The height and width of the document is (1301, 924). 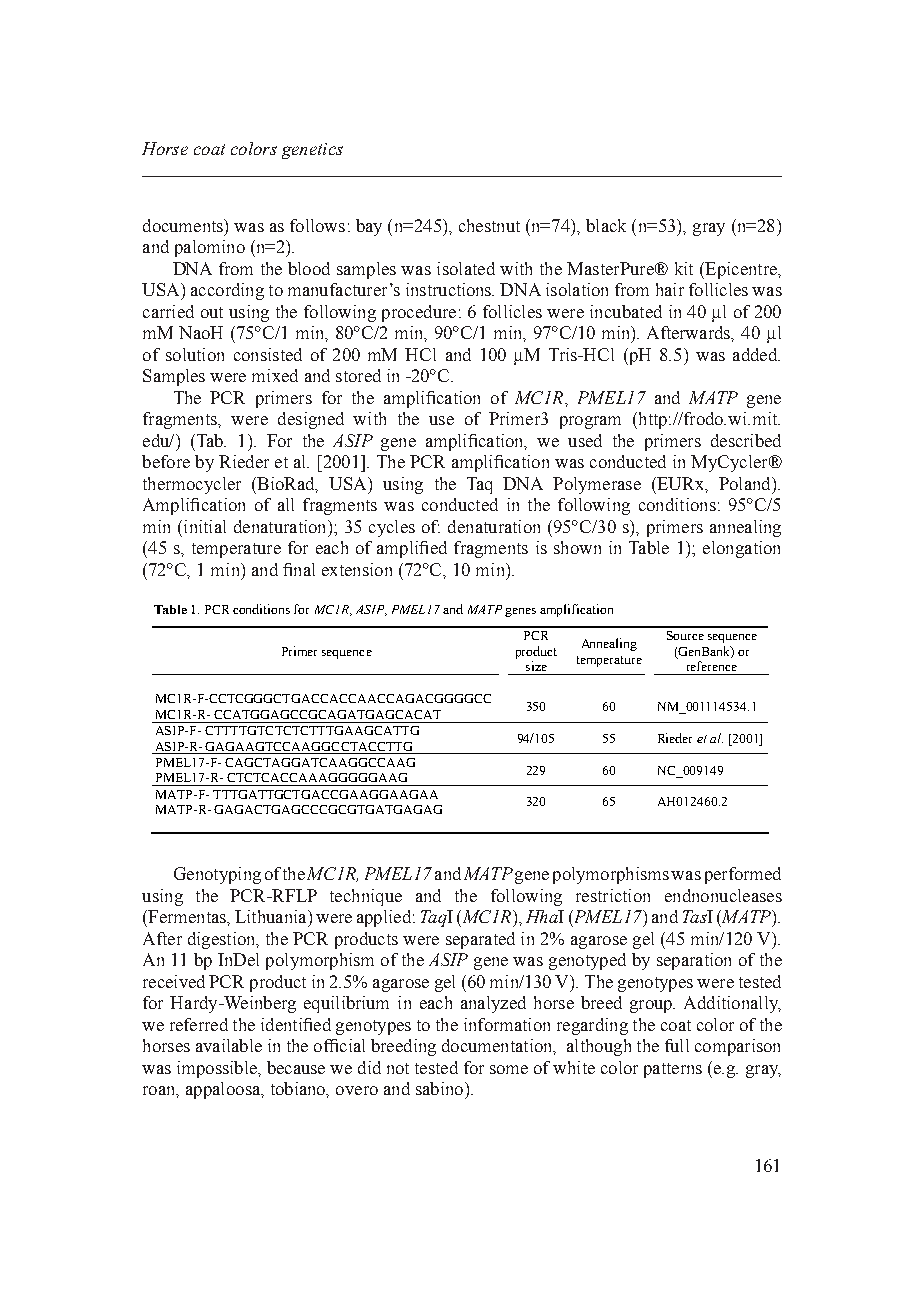 I want to click on palomino, so click(x=210, y=248).
